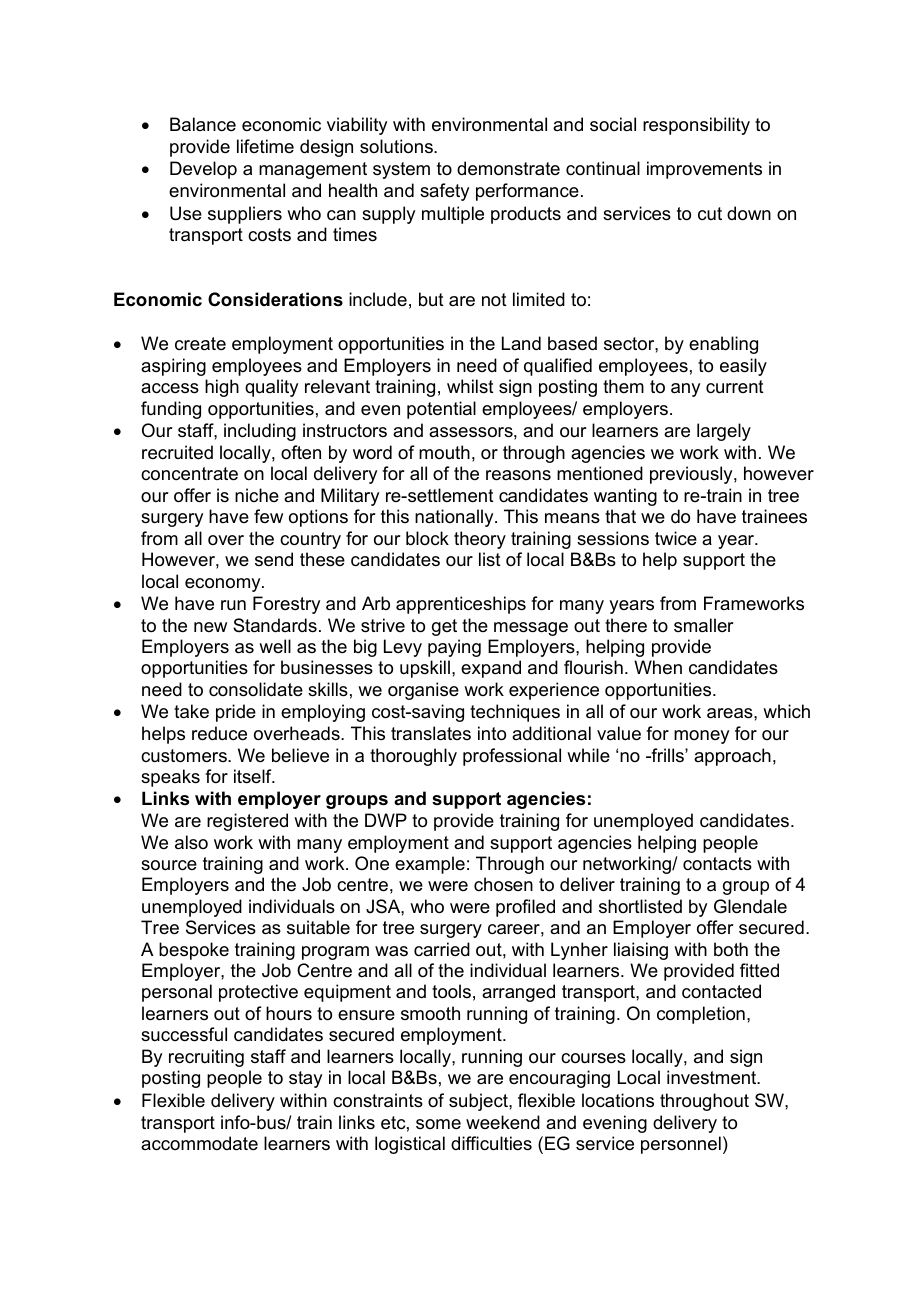 The image size is (924, 1308). Describe the element at coordinates (454, 648) in the screenshot. I see `paying` at that location.
